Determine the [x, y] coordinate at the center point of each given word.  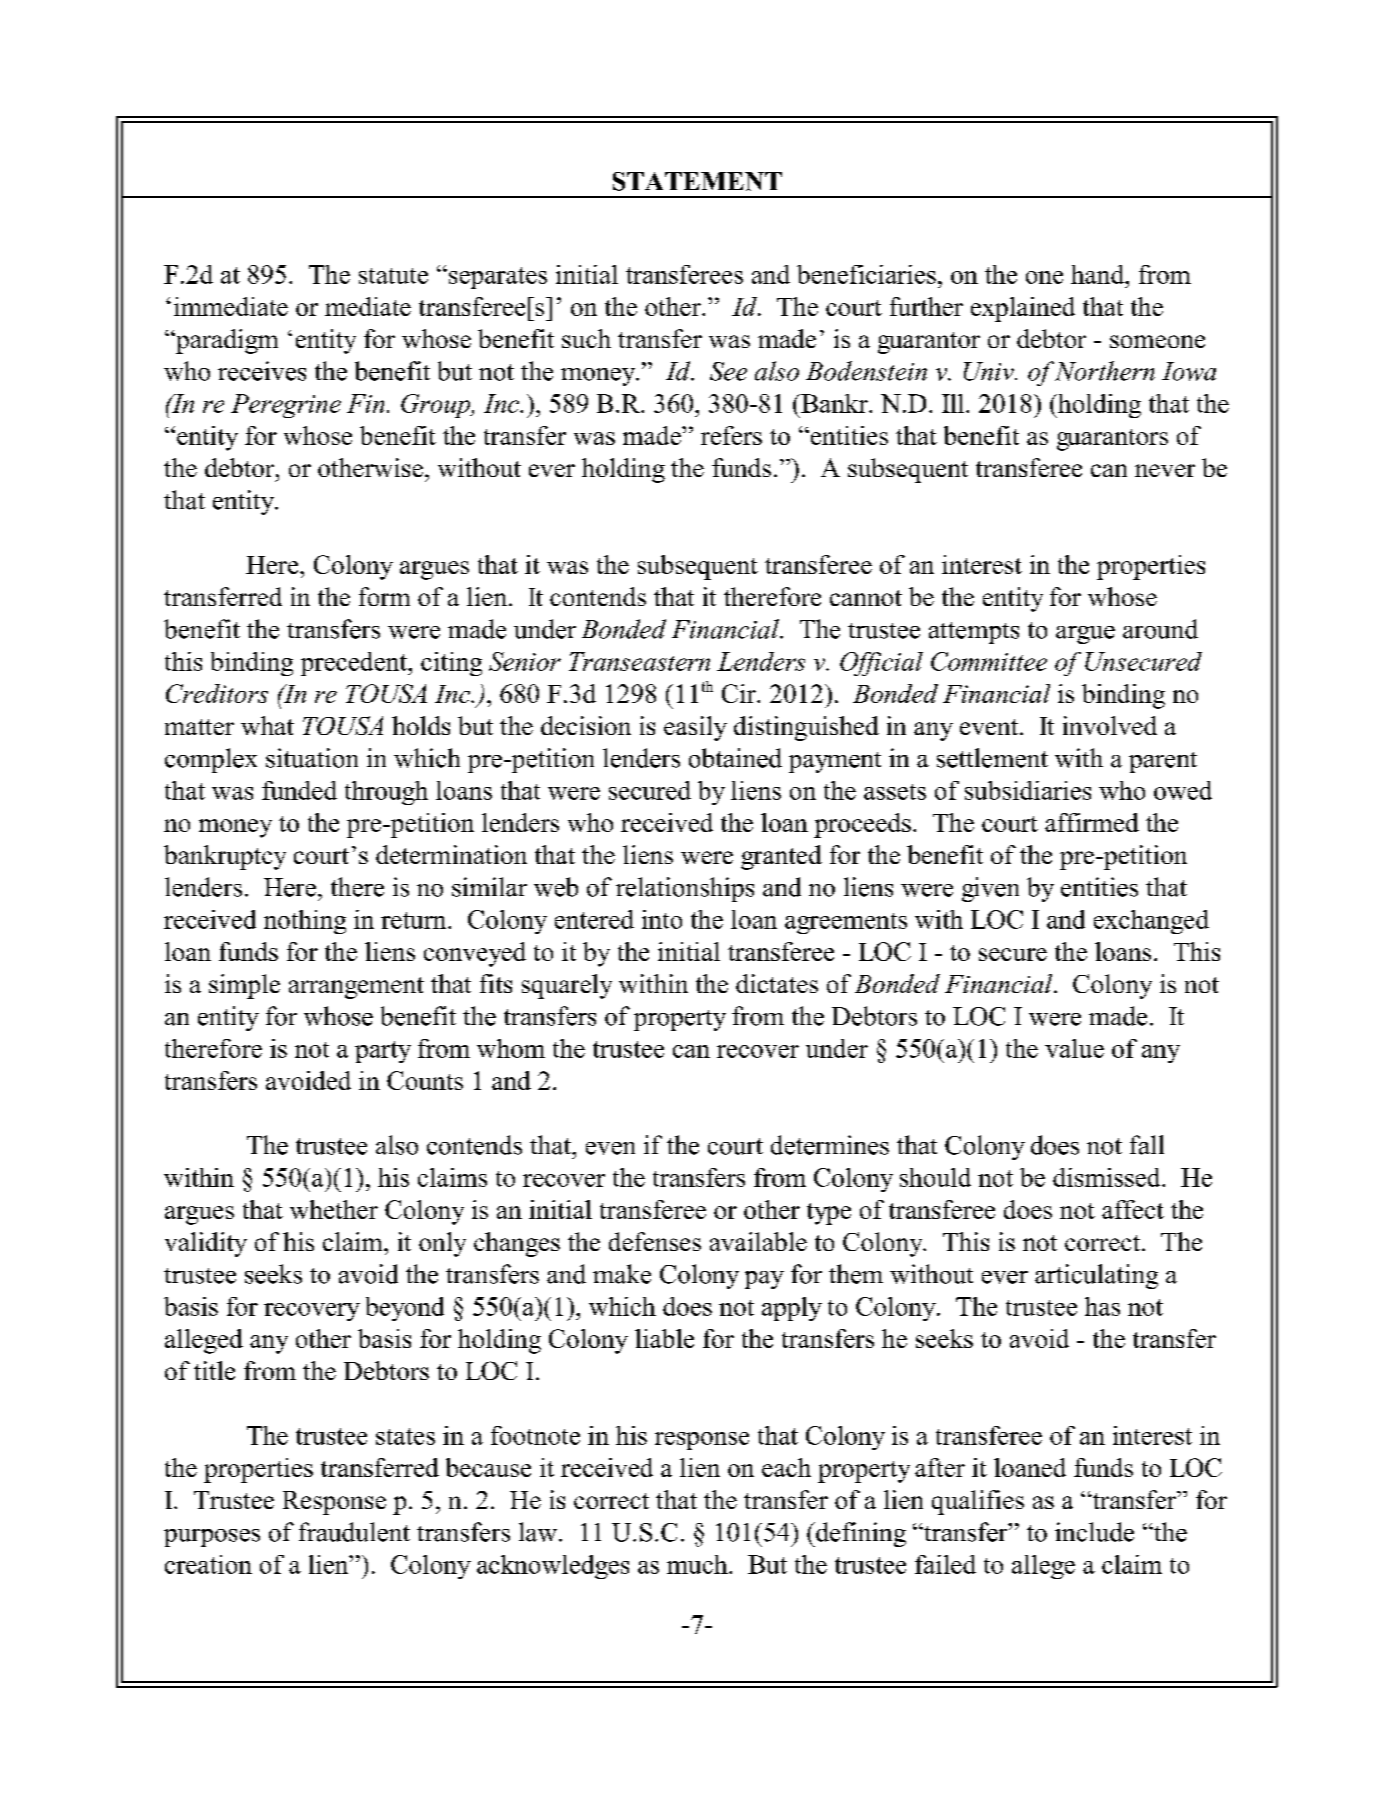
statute [393, 276]
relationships [685, 889]
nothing [305, 922]
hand [1099, 274]
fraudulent [354, 1532]
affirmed [1092, 822]
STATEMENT [697, 181]
